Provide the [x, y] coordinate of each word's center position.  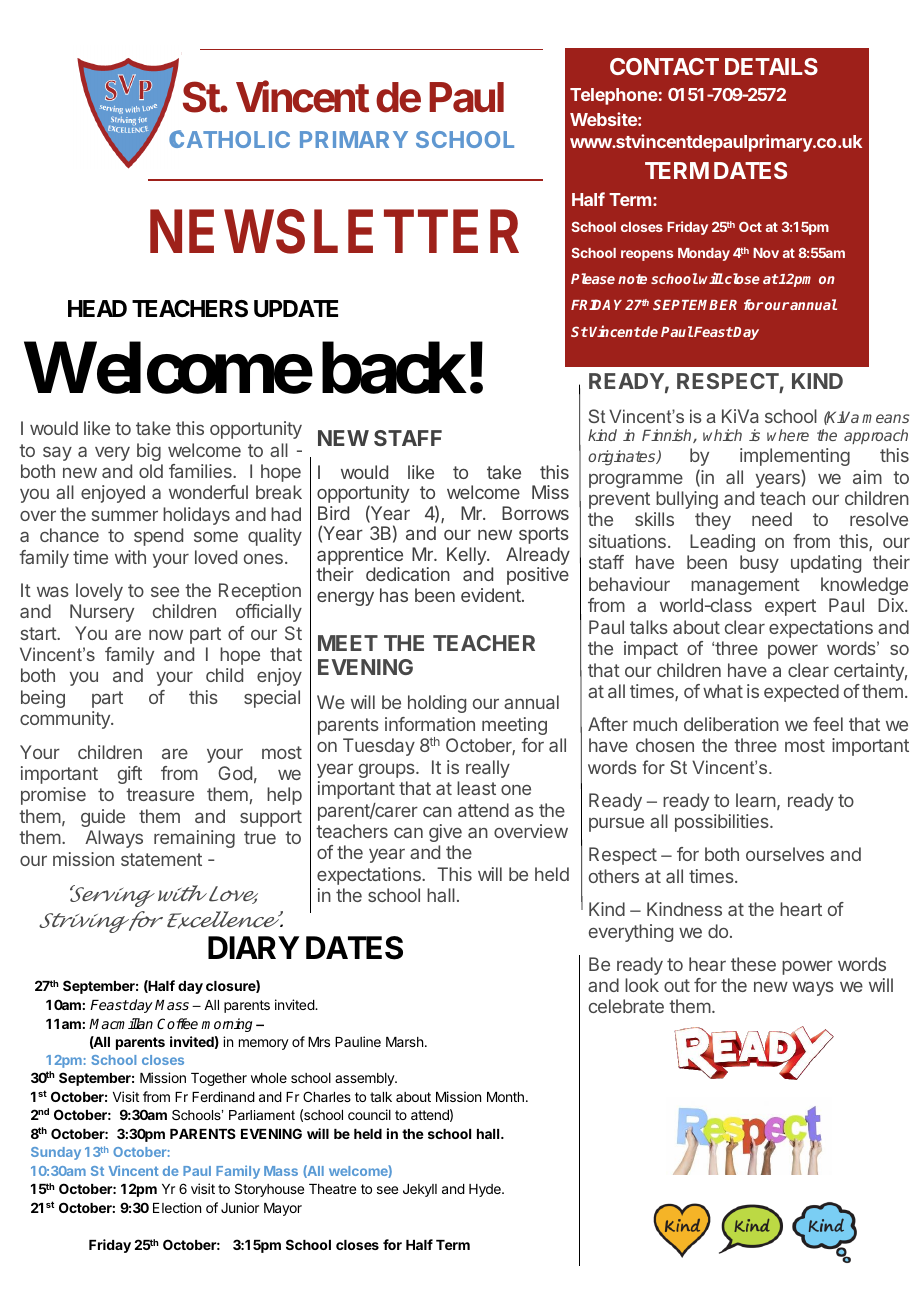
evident [492, 595]
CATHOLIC [229, 139]
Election [177, 1207]
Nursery [102, 613]
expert [790, 607]
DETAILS [771, 66]
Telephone [614, 96]
